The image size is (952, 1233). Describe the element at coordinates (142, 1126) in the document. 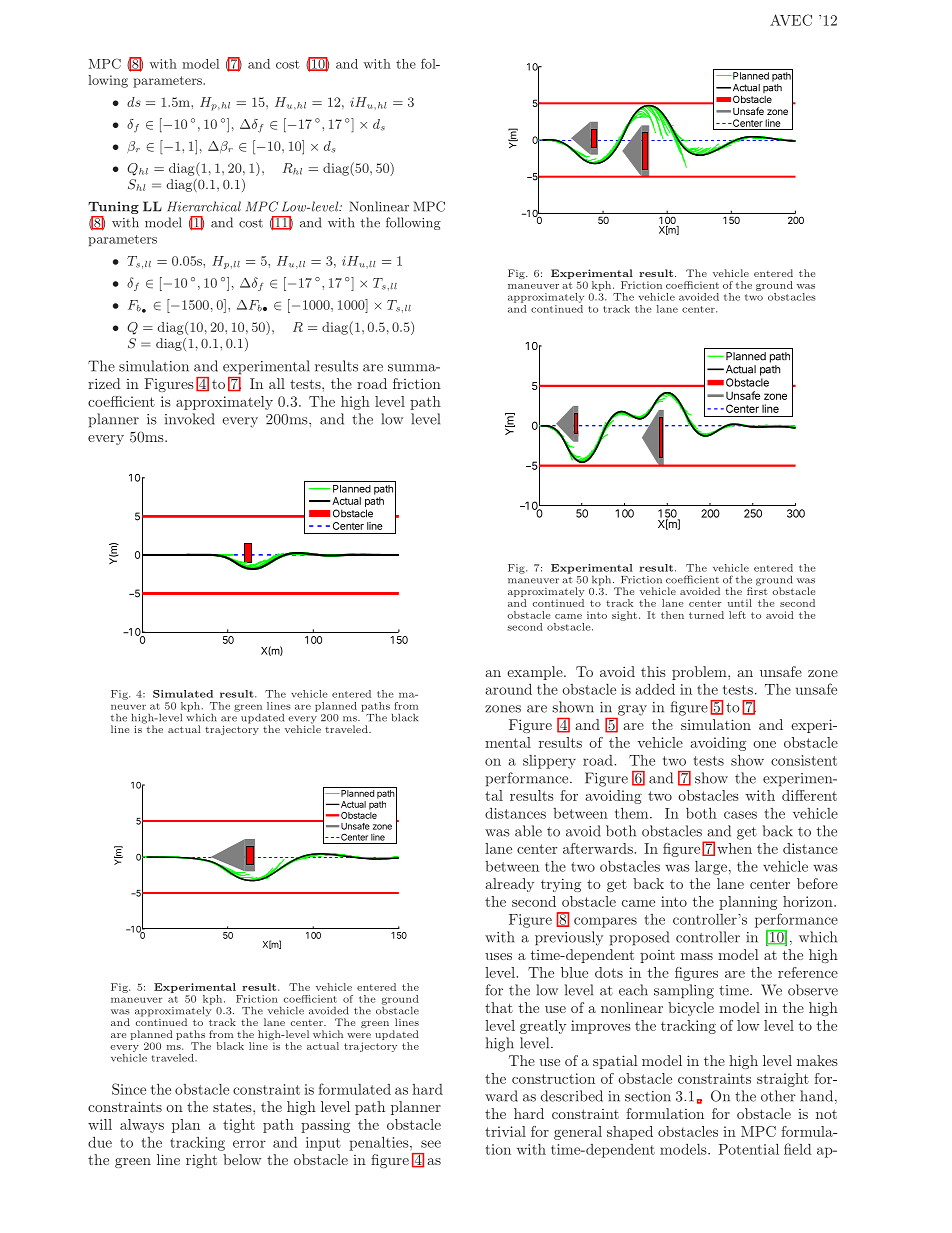

I see `always` at that location.
